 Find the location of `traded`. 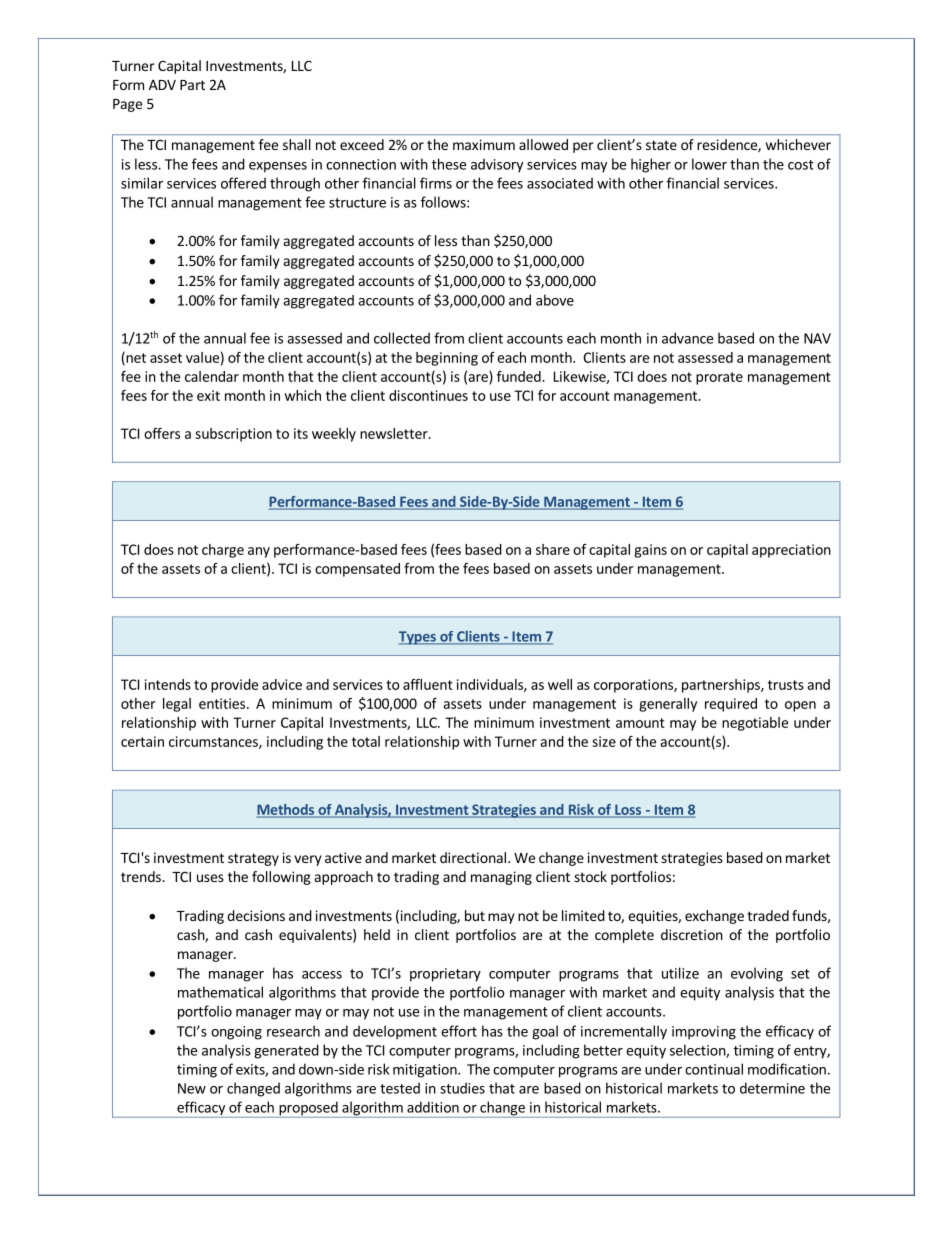

traded is located at coordinates (768, 915).
